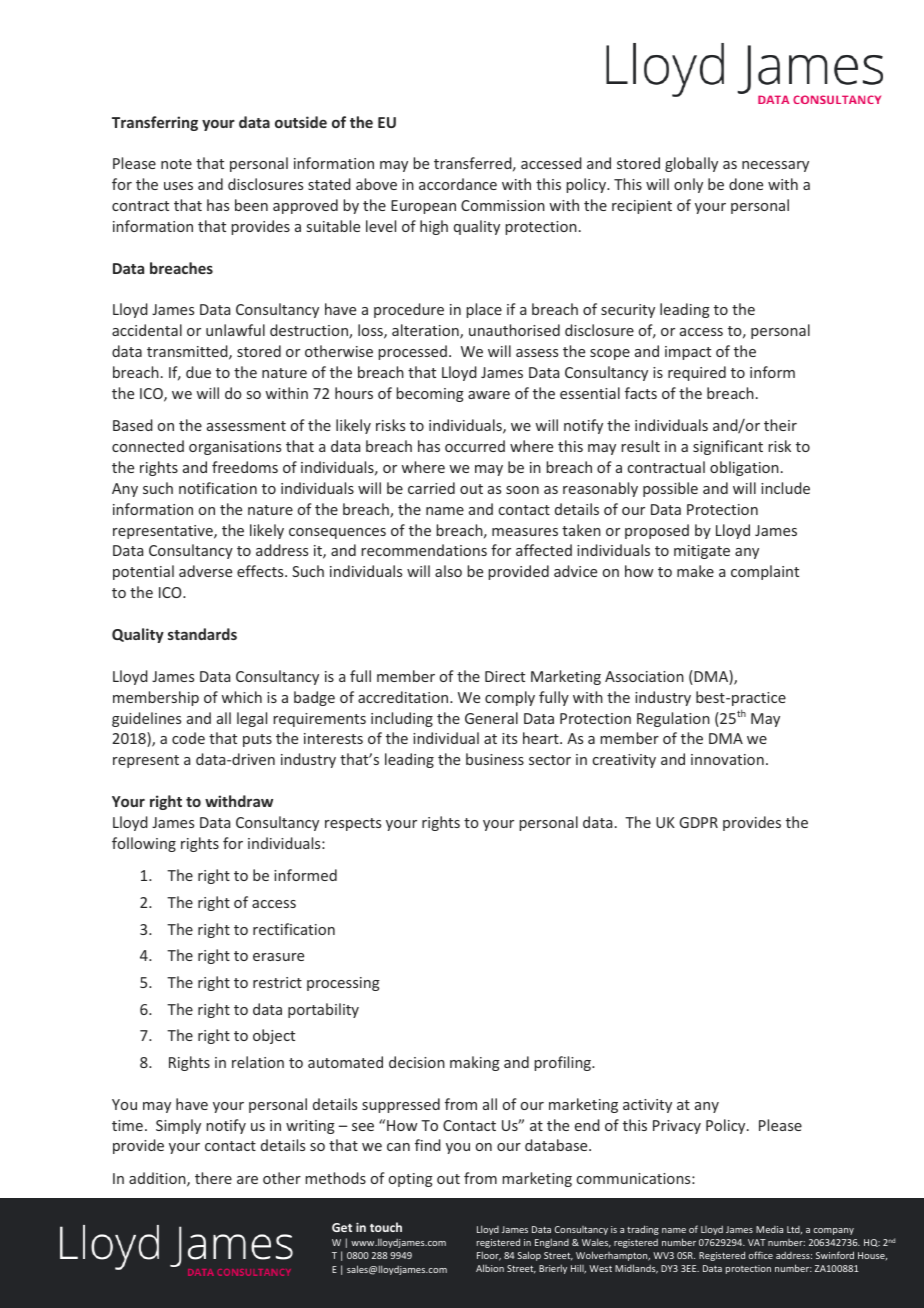  I want to click on necessary, so click(775, 166).
